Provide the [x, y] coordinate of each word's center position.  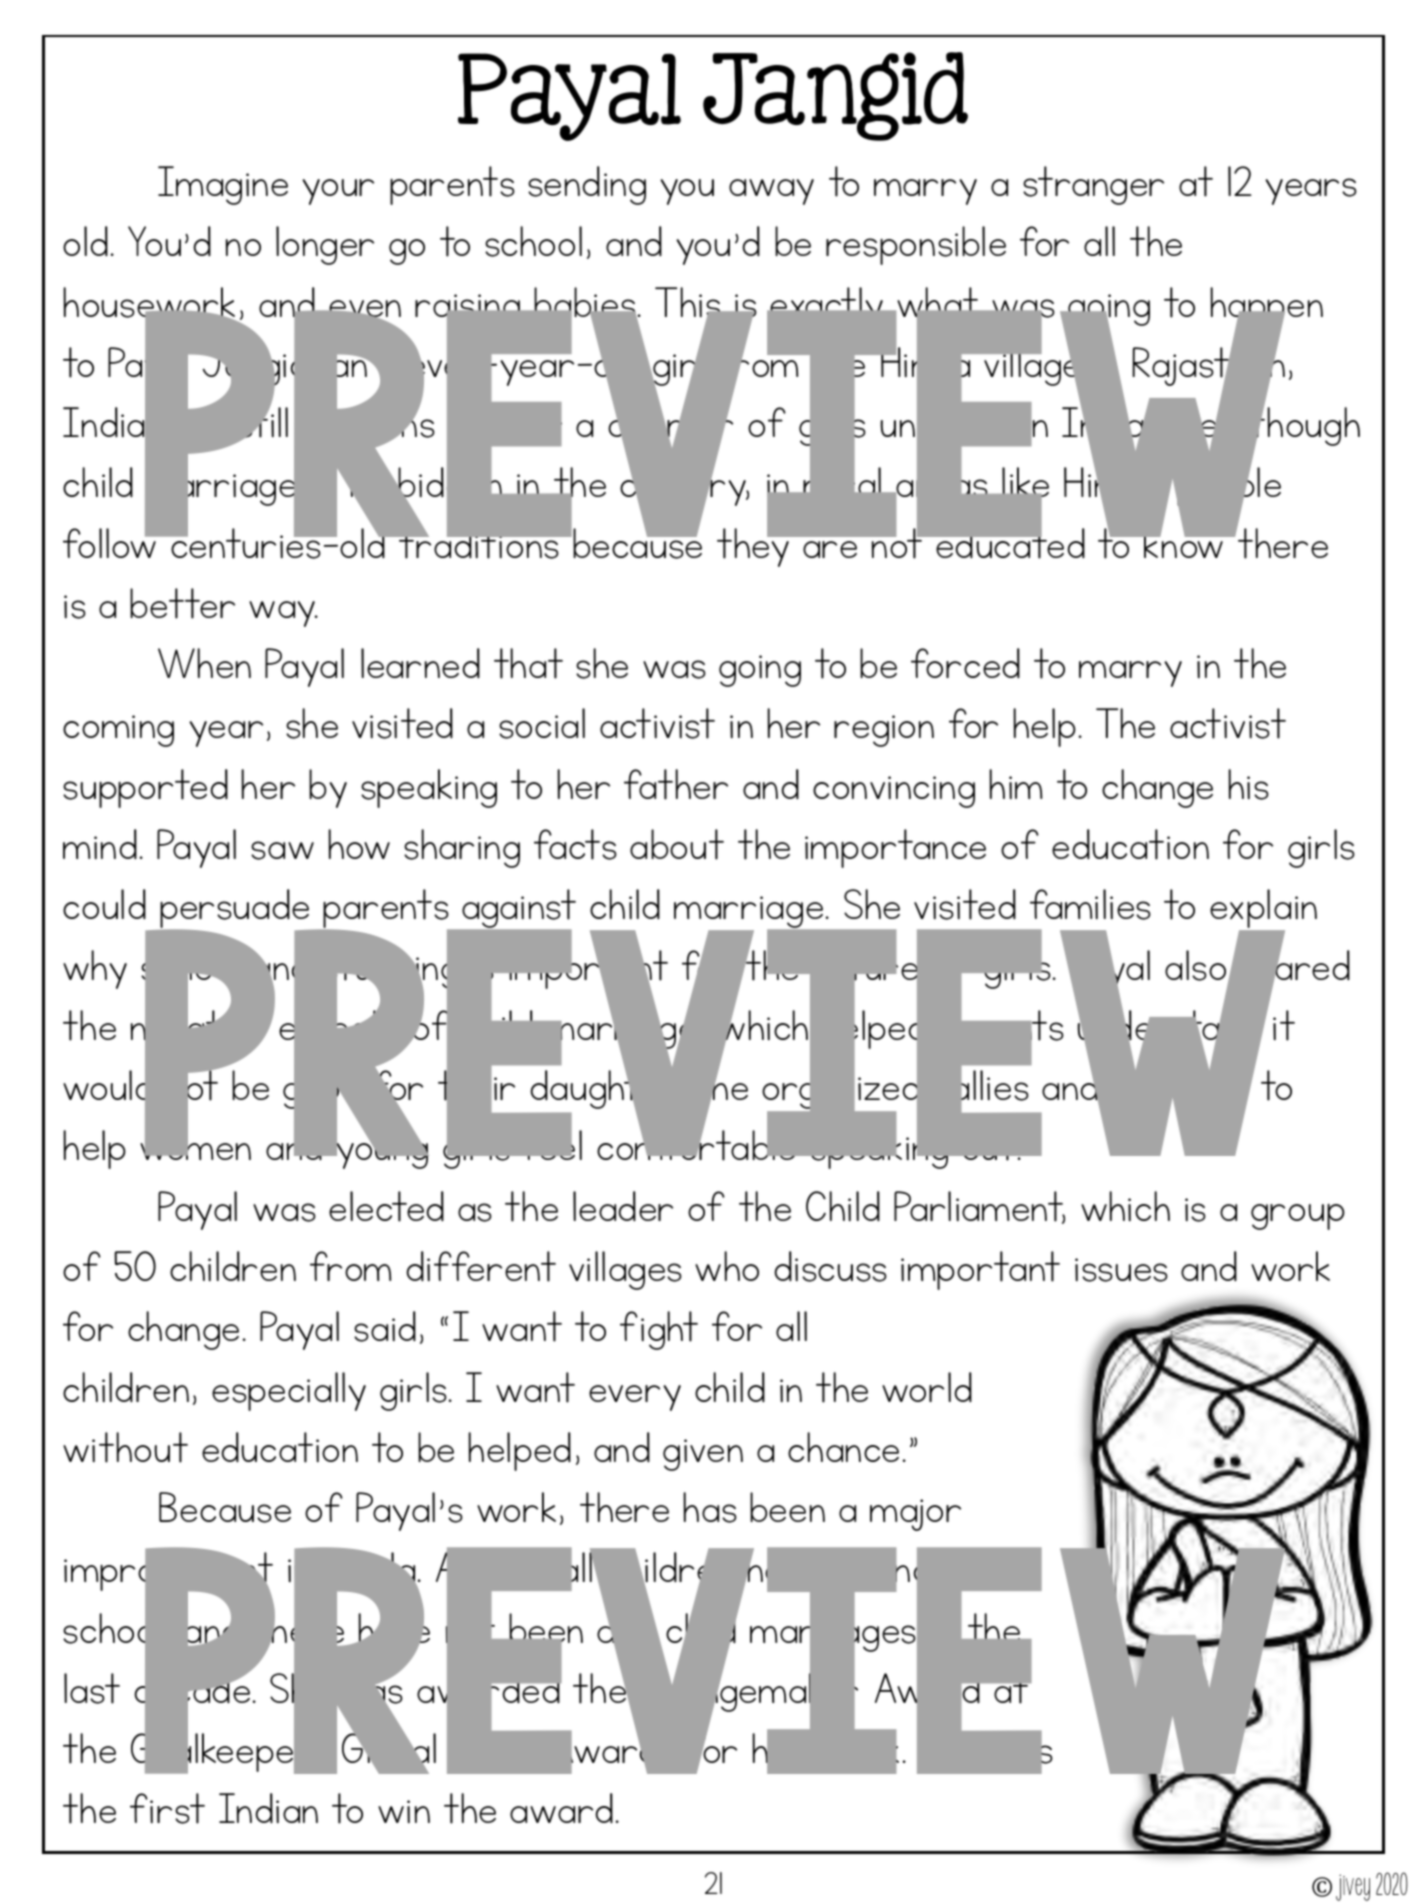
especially [289, 1391]
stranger [1093, 185]
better [182, 603]
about [677, 844]
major [915, 1515]
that [528, 663]
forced [965, 663]
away [771, 192]
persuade [235, 910]
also [1197, 966]
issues [1121, 1270]
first [167, 1808]
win [404, 1811]
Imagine [223, 185]
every [635, 1398]
